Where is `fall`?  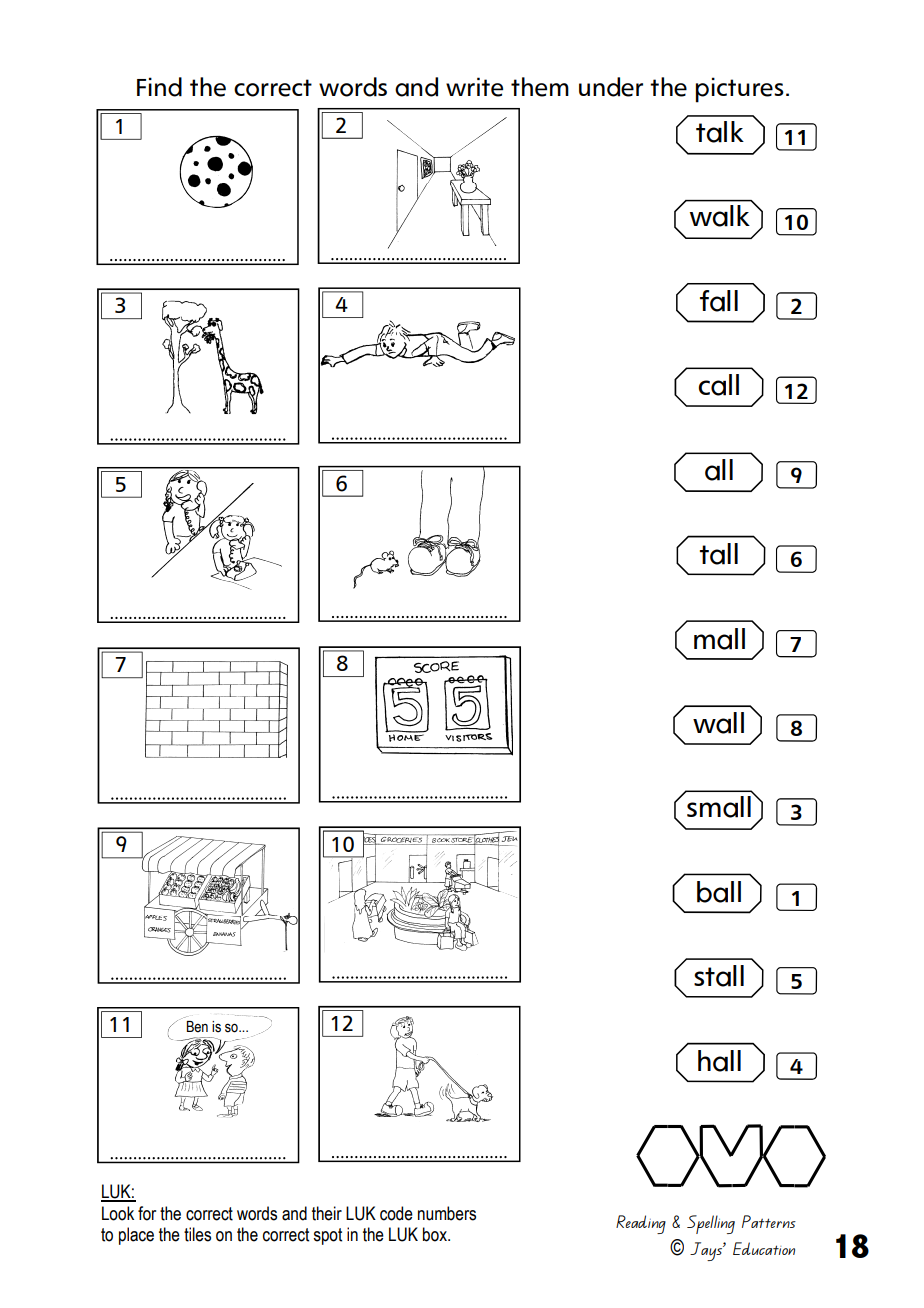
fall is located at coordinates (719, 301).
